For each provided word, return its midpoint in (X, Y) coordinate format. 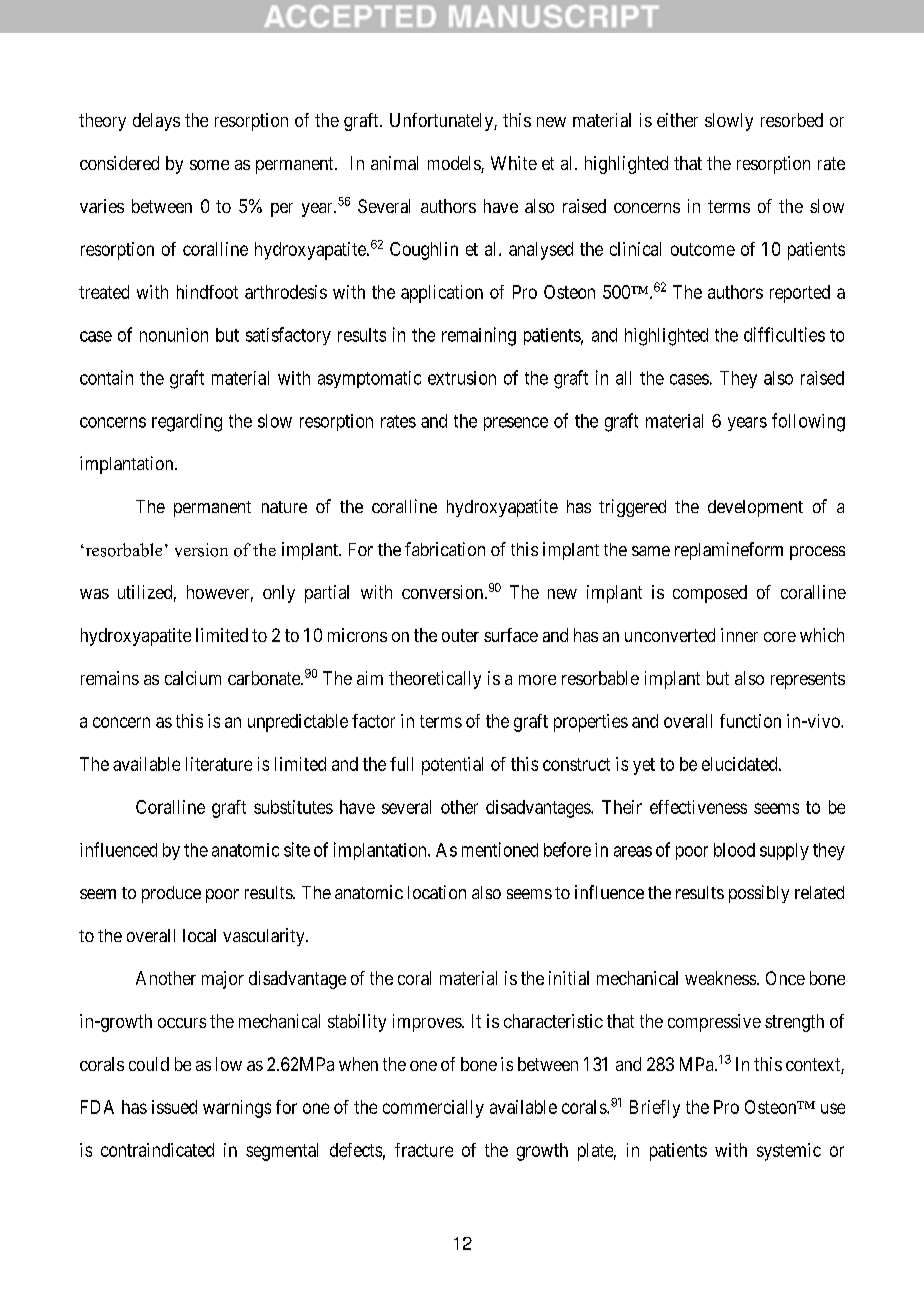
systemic (789, 1152)
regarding (187, 423)
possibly (759, 894)
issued (174, 1107)
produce (171, 894)
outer (460, 635)
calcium (193, 678)
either (677, 120)
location (437, 892)
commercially (433, 1109)
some (209, 165)
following (808, 422)
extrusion (462, 378)
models (455, 164)
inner (739, 635)
